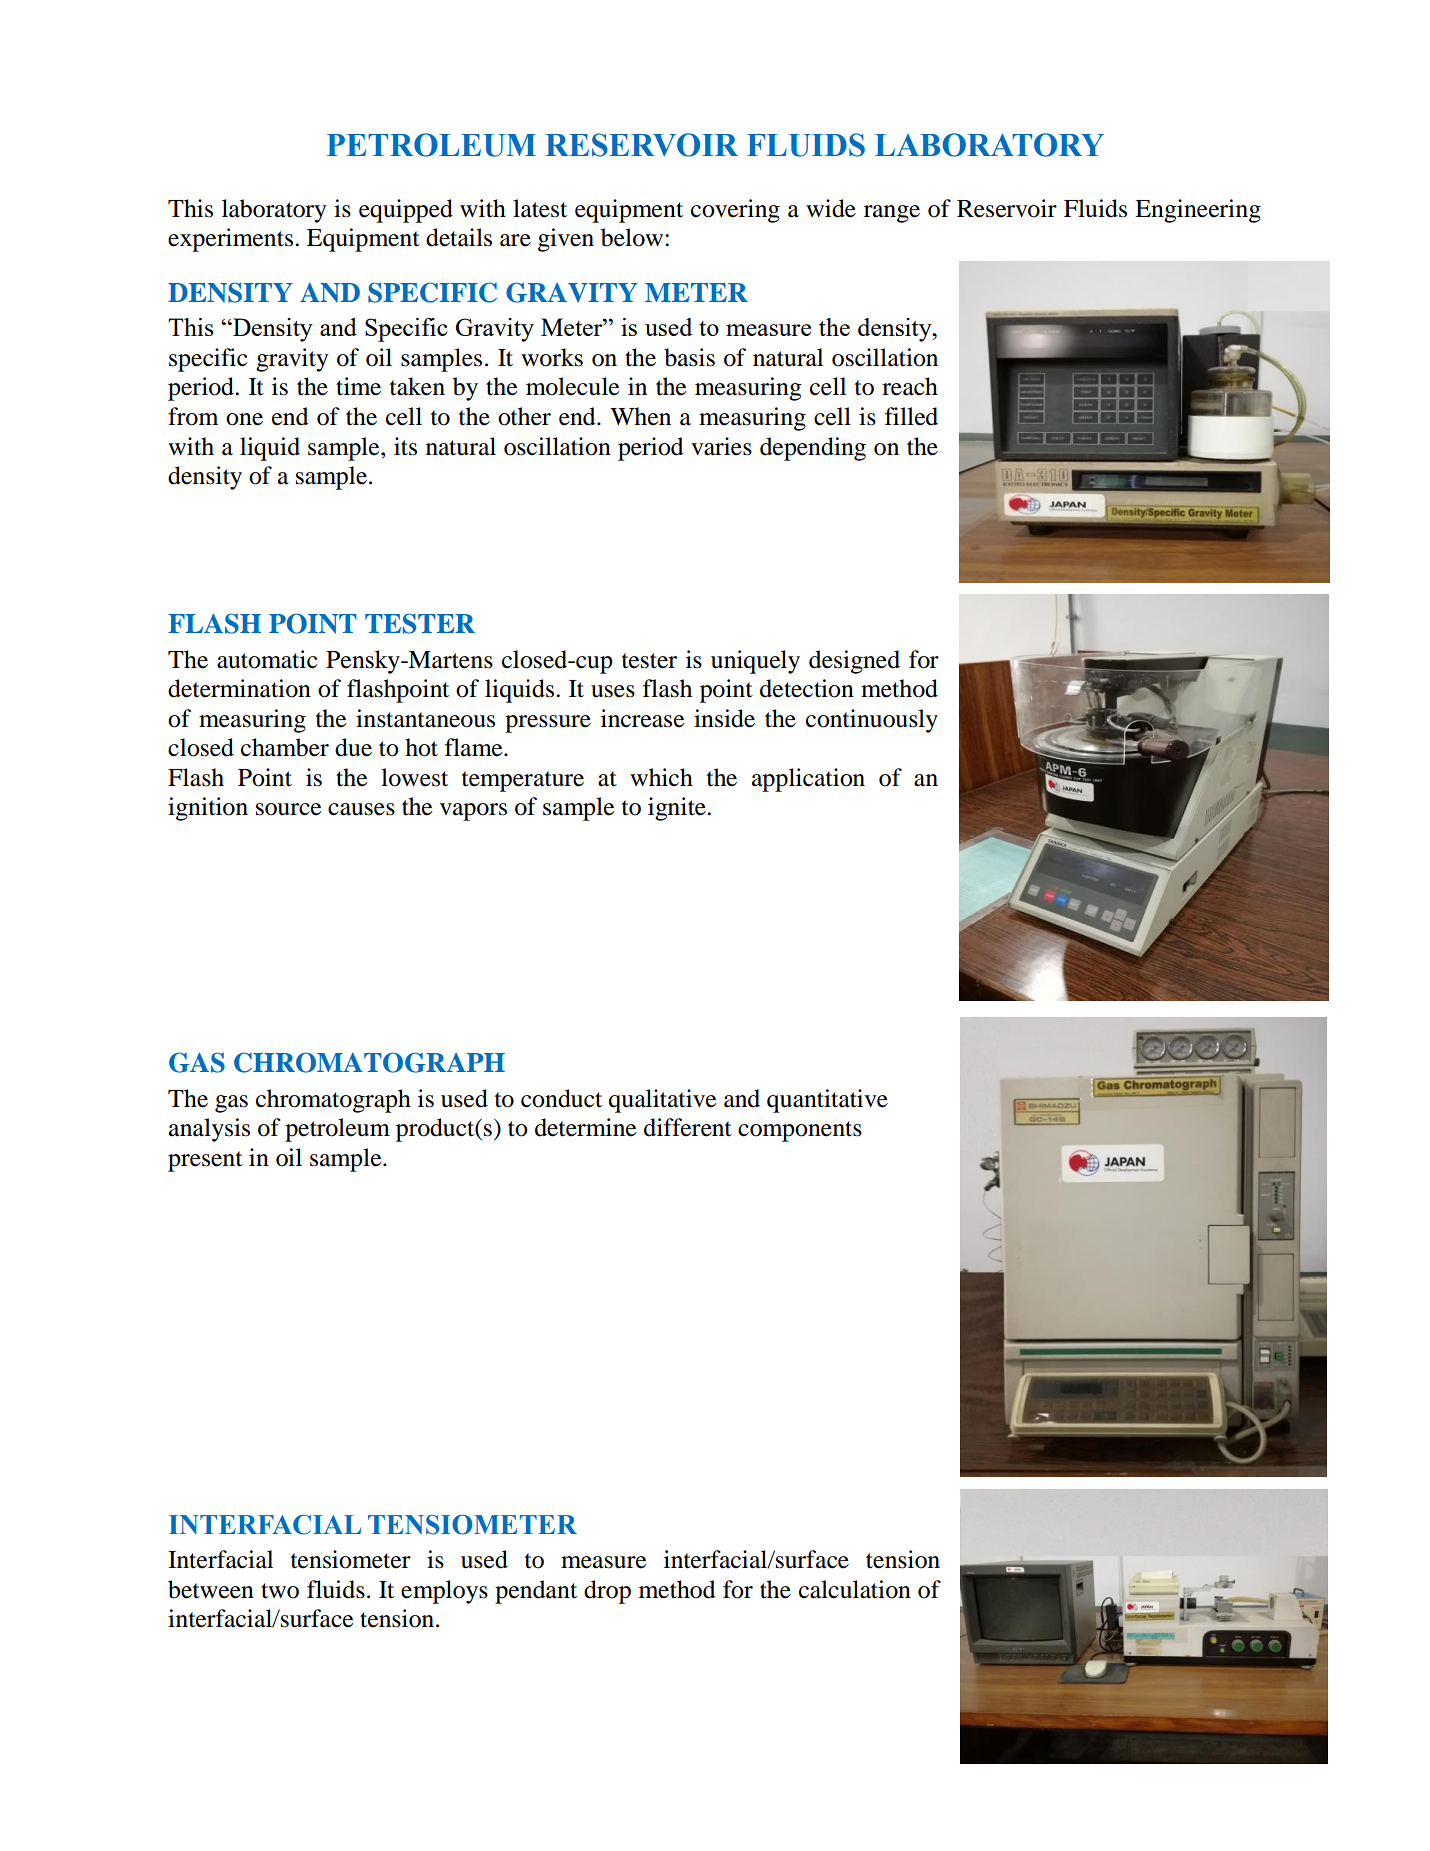  What do you see at coordinates (288, 809) in the page?
I see `source` at bounding box center [288, 809].
